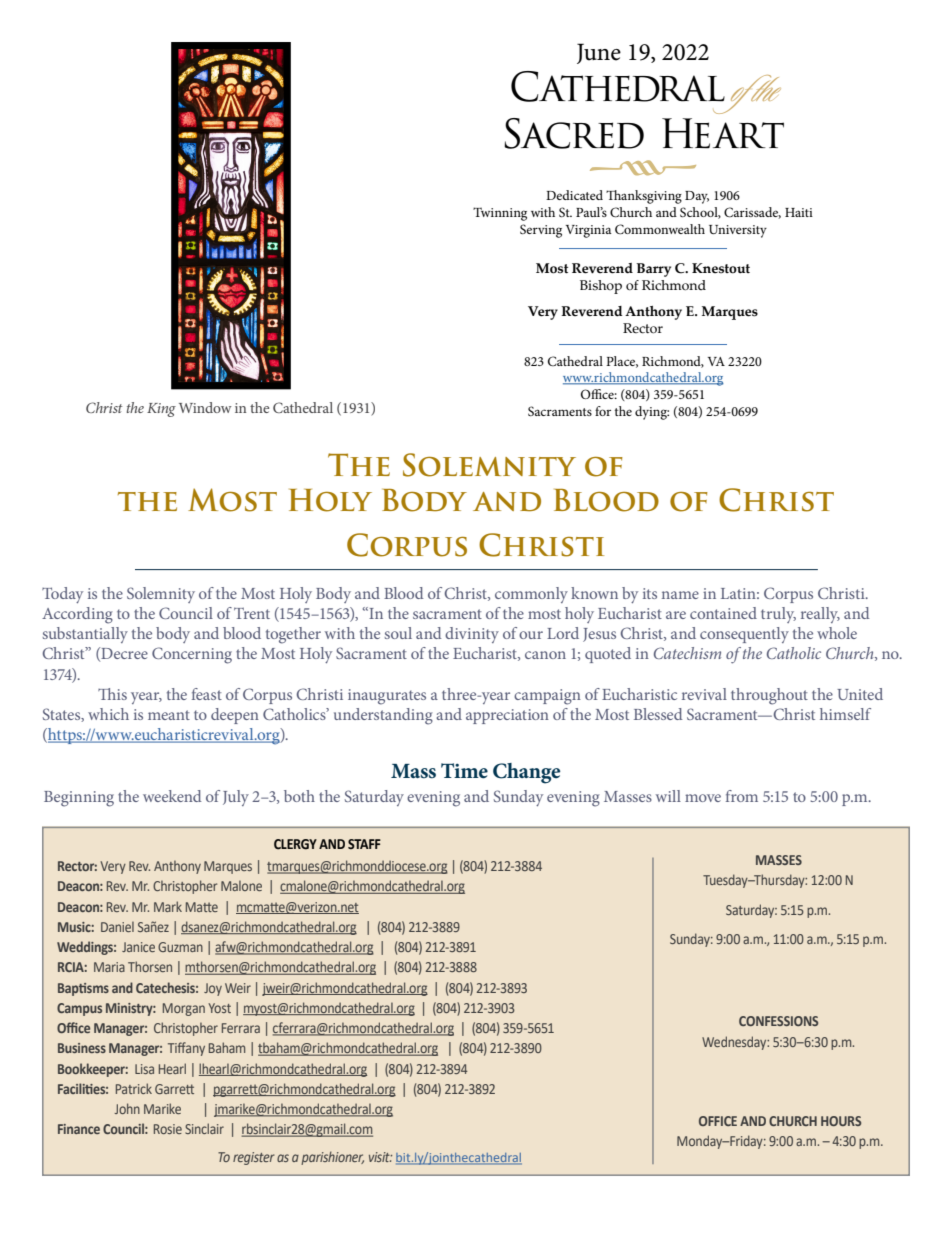  Describe the element at coordinates (380, 1157) in the screenshot. I see `visit` at that location.
